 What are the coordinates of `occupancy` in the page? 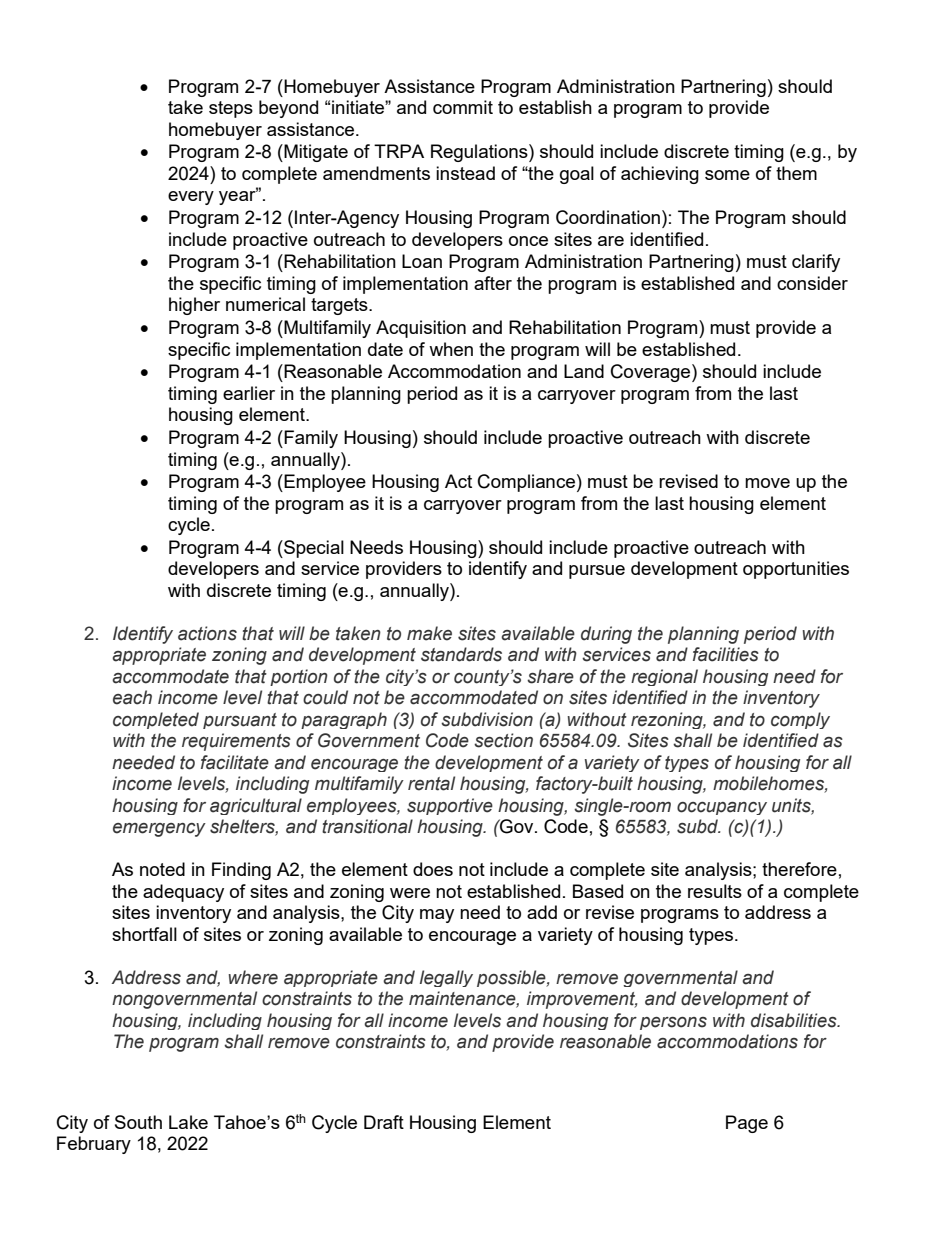 It's located at (722, 808).
